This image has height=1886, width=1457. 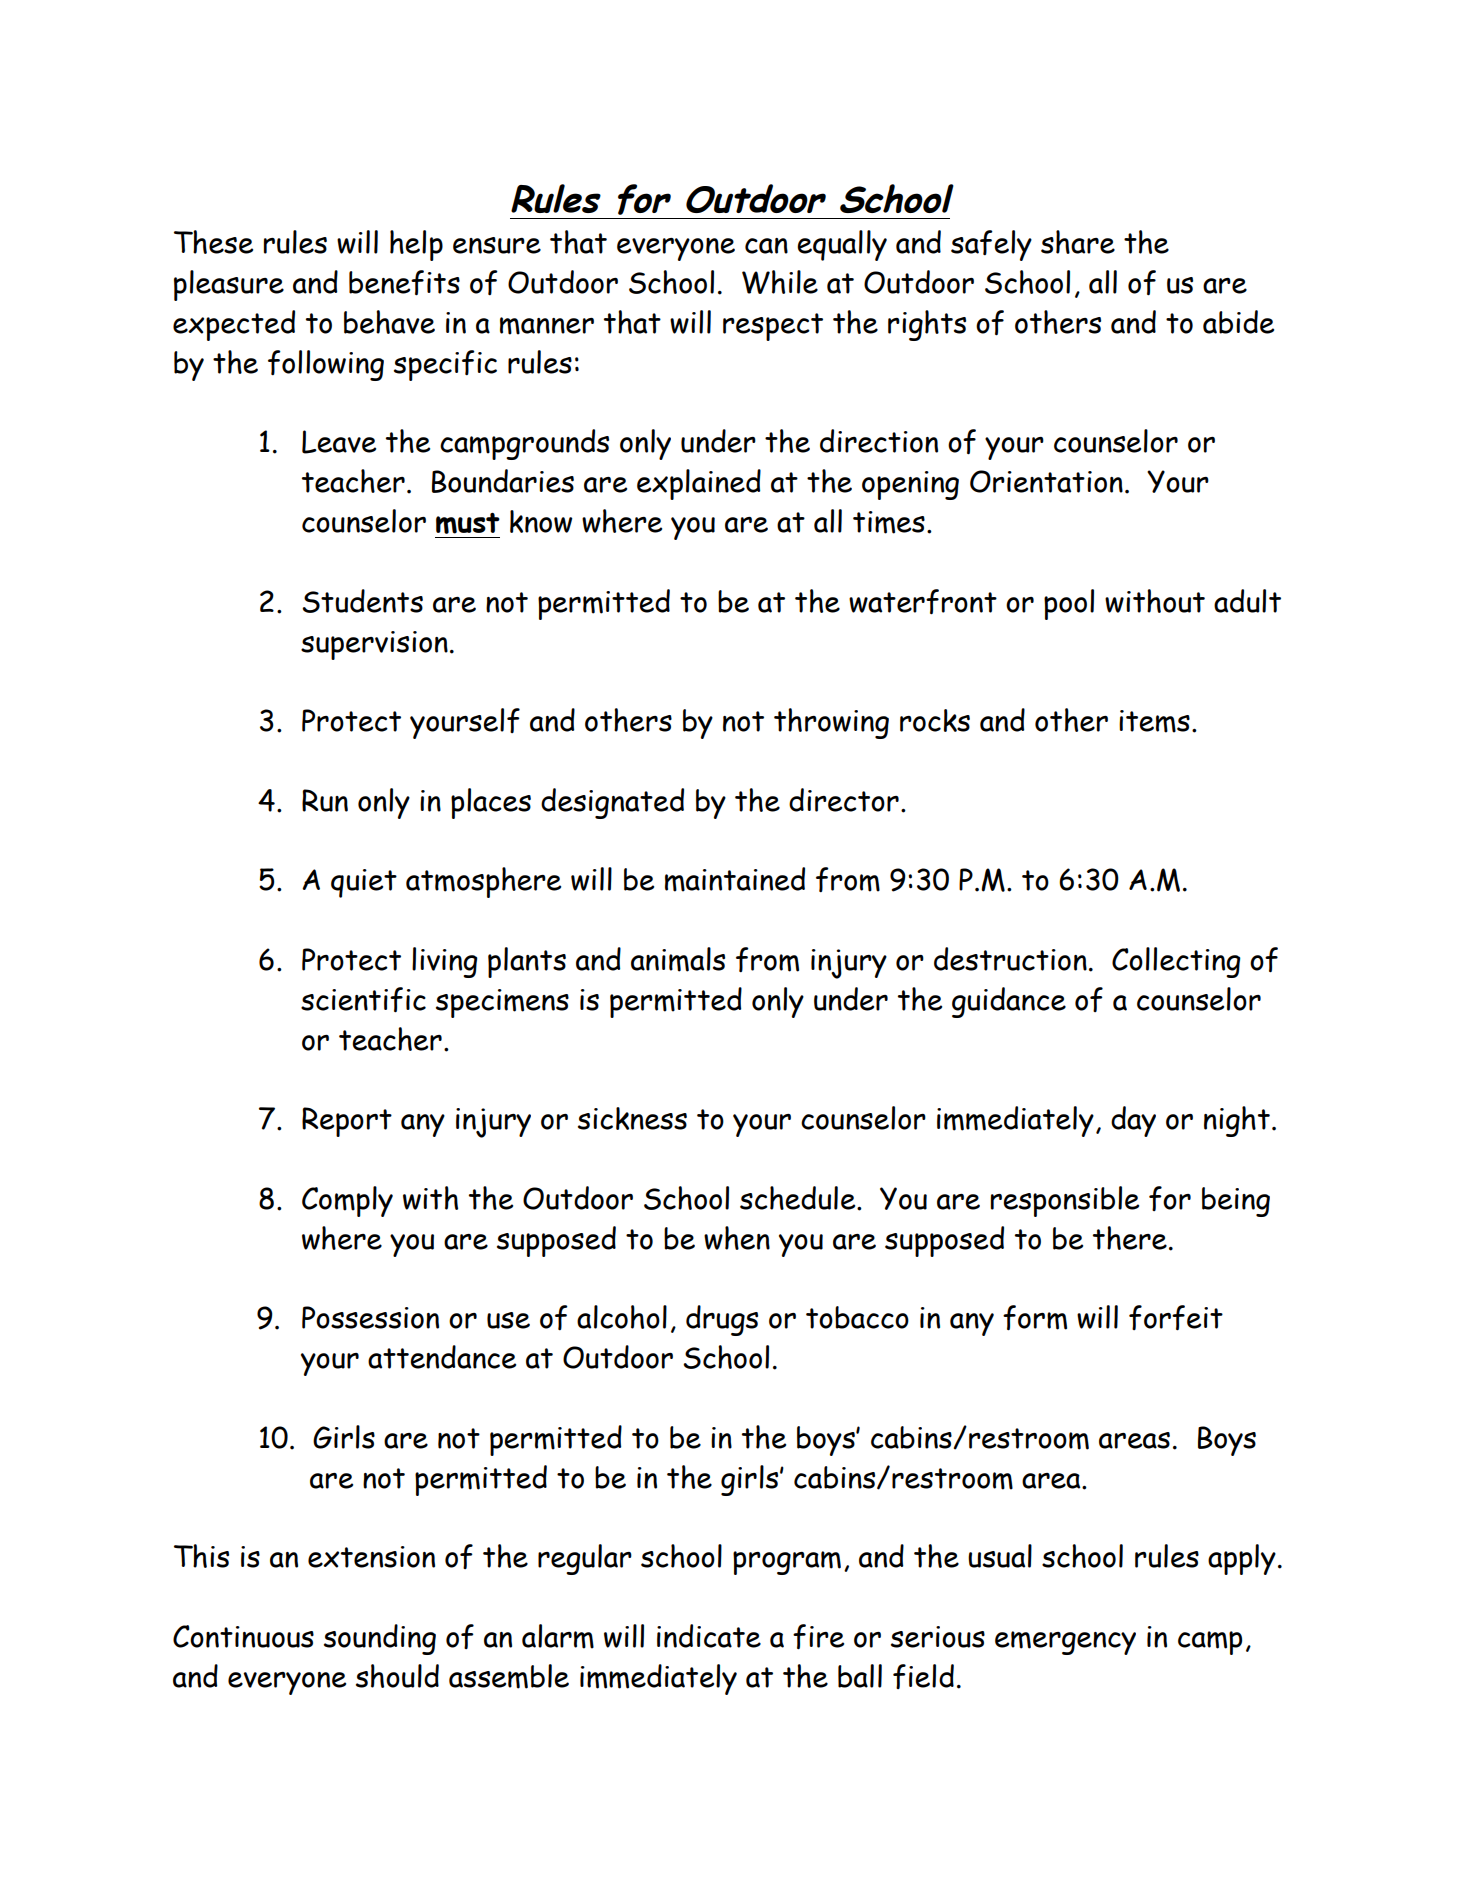 What do you see at coordinates (709, 1636) in the image?
I see `indicate` at bounding box center [709, 1636].
